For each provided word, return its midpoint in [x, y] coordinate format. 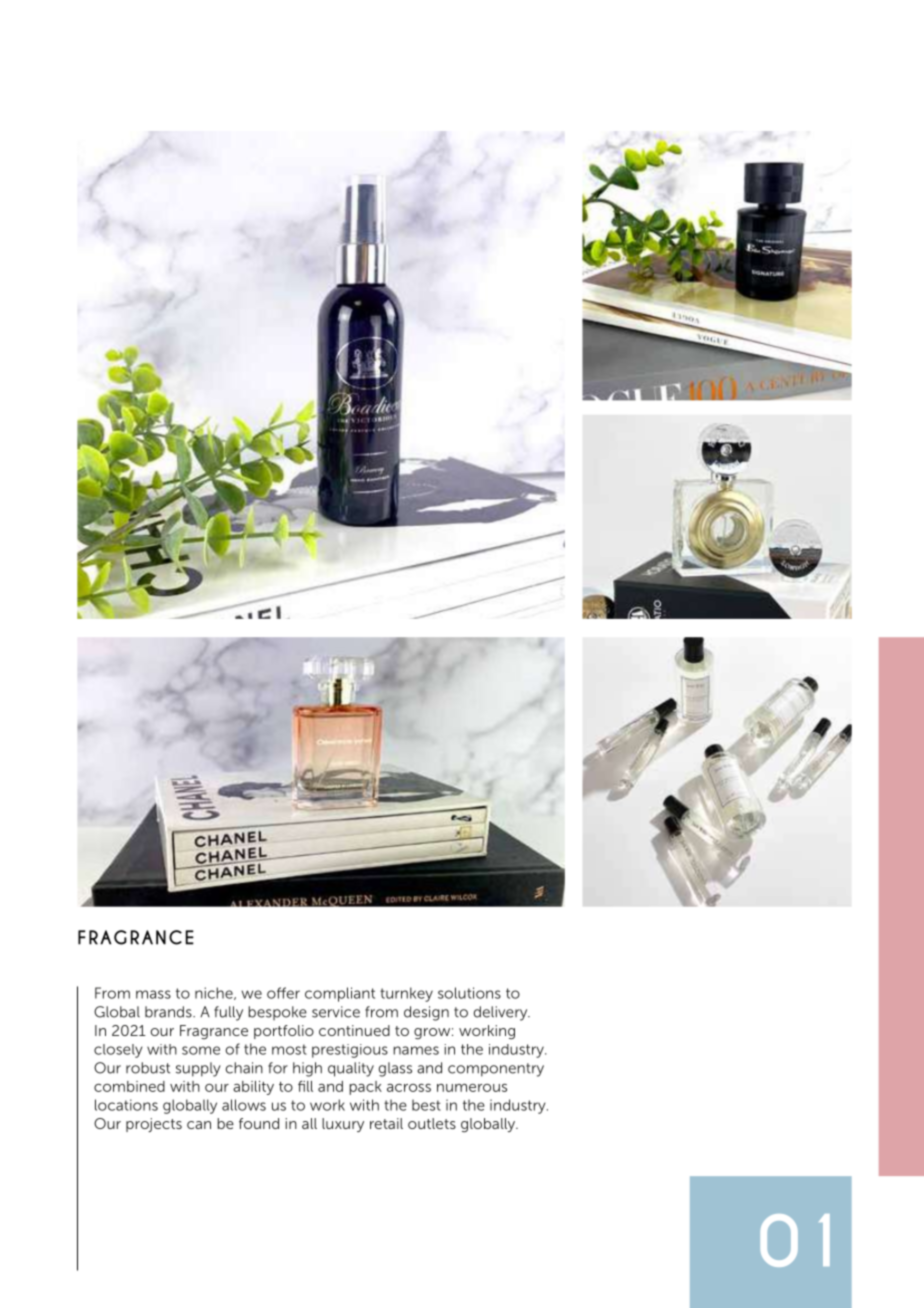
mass [153, 994]
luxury [343, 1125]
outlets [432, 1123]
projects [154, 1125]
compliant [340, 994]
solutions [469, 993]
